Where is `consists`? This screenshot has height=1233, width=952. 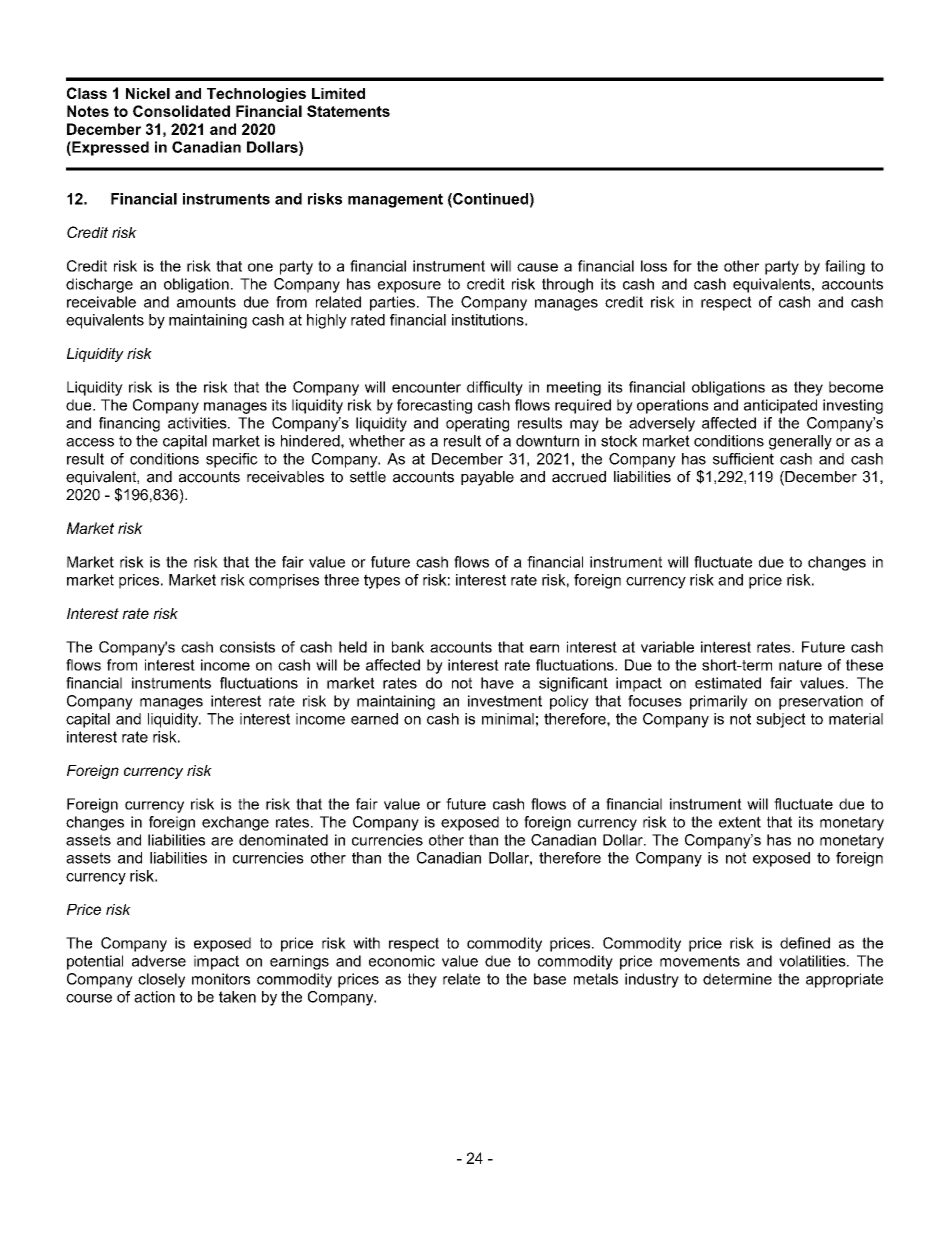
consists is located at coordinates (247, 647).
